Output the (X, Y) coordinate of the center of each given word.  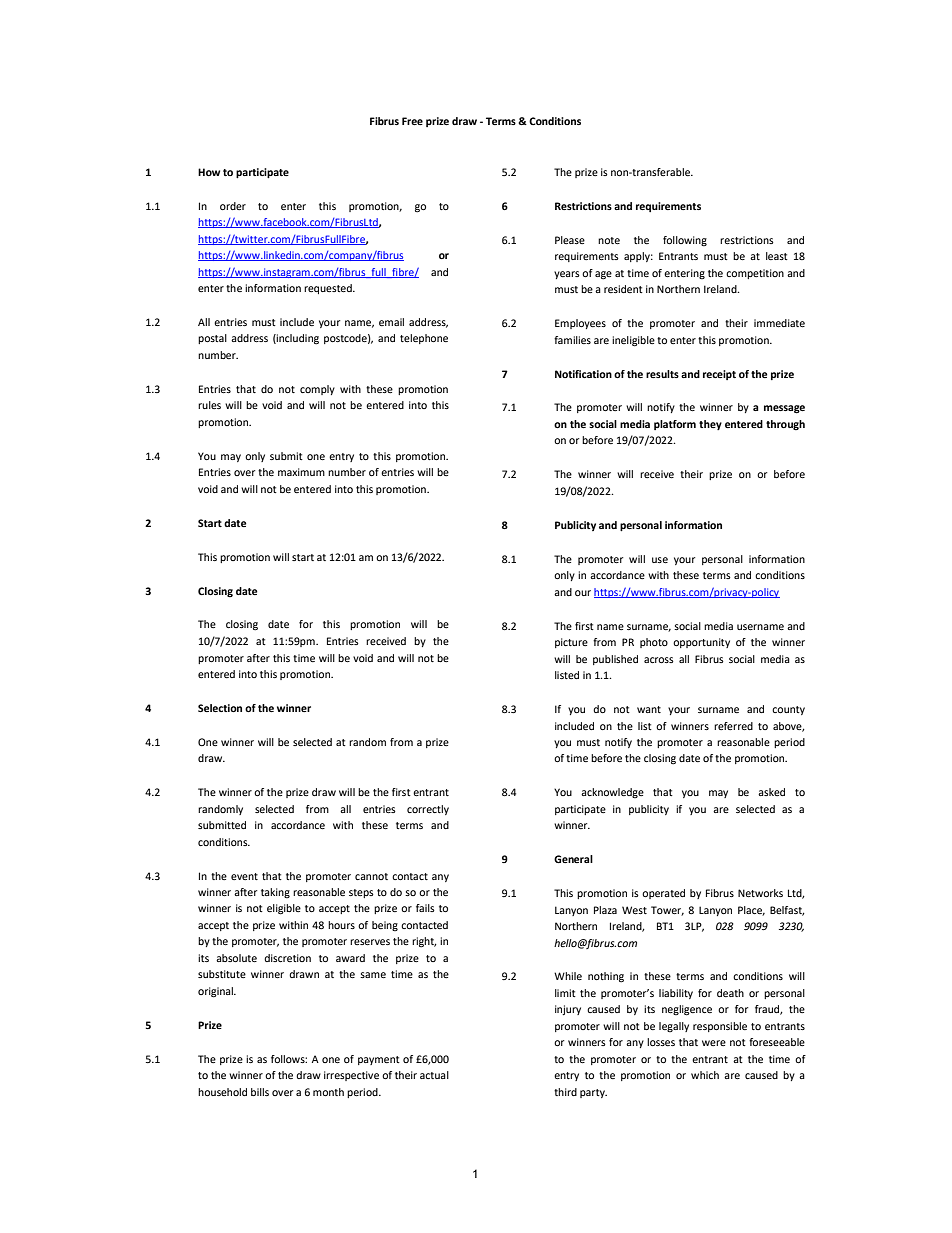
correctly (428, 810)
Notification (583, 374)
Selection (220, 708)
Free (412, 121)
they (710, 425)
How (209, 172)
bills (260, 1092)
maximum (301, 472)
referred (733, 726)
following (685, 241)
